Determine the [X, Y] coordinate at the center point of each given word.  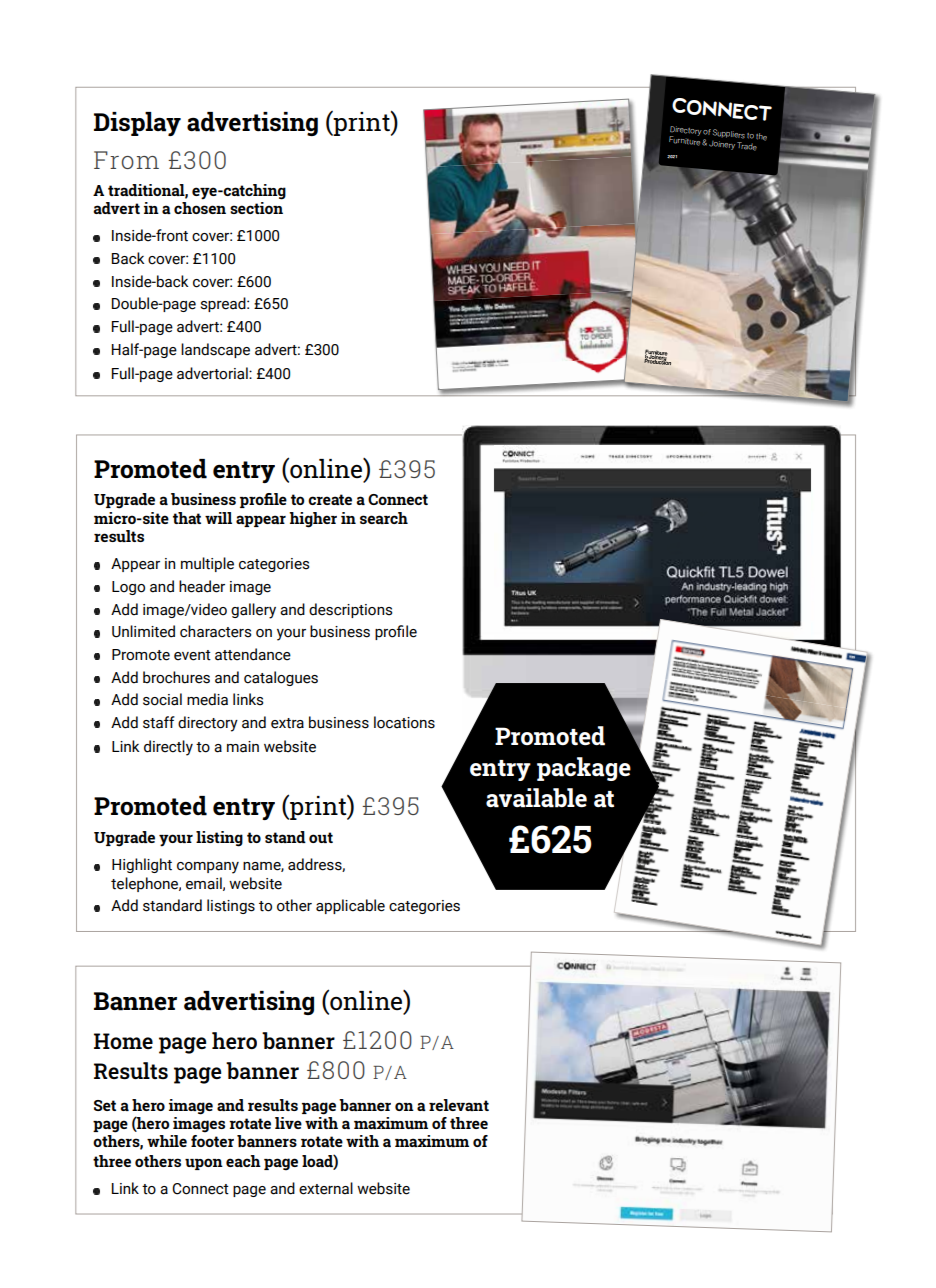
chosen [200, 208]
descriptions [350, 610]
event [192, 655]
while [167, 1141]
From [126, 160]
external [326, 1188]
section [256, 208]
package [584, 769]
